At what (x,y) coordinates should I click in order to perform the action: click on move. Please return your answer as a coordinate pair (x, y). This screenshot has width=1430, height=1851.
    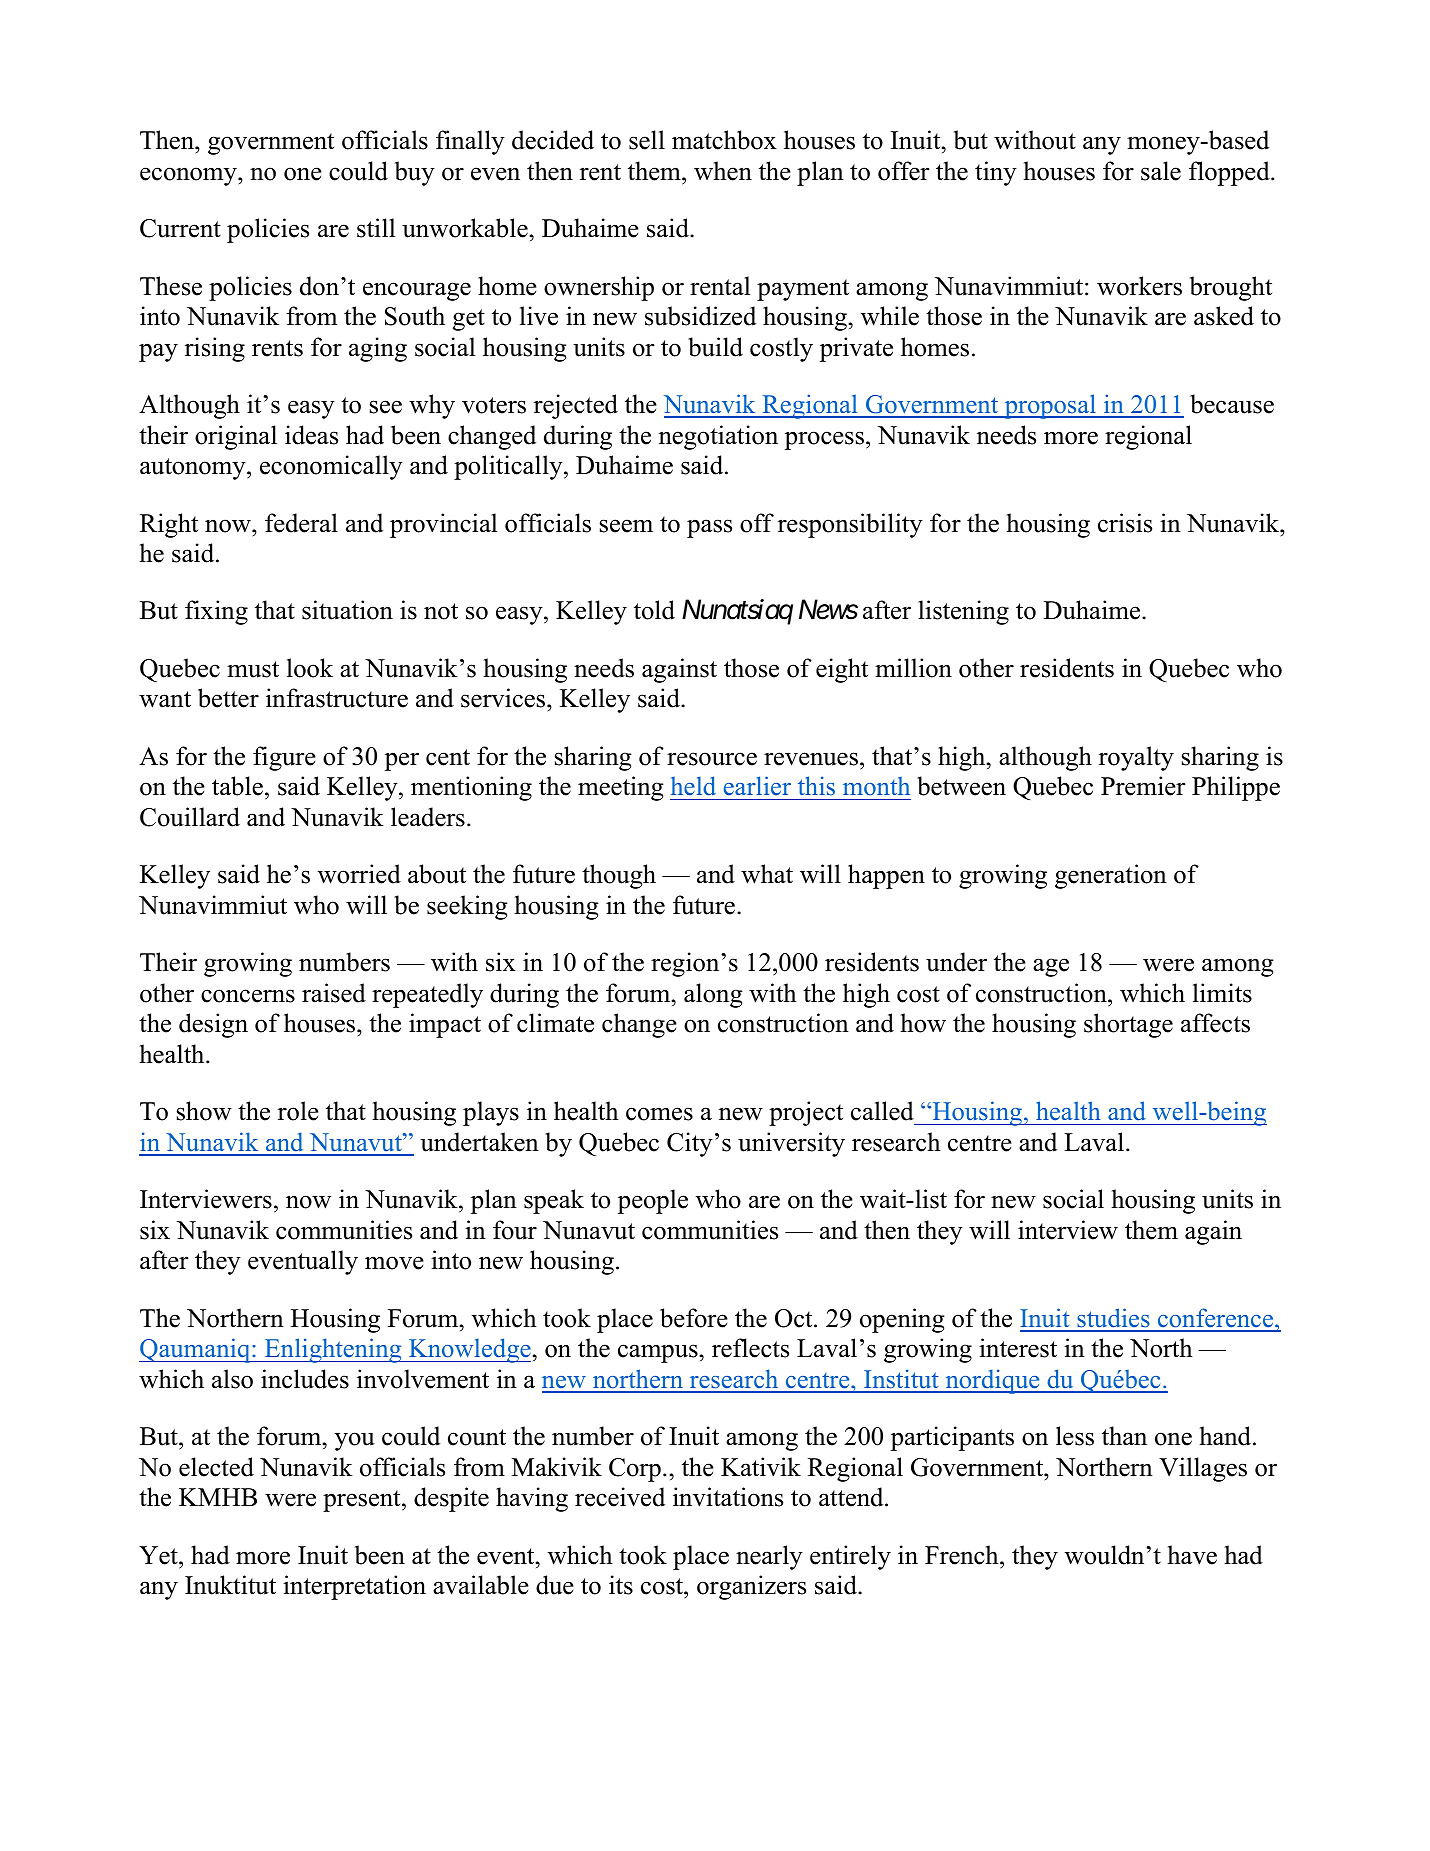
    Looking at the image, I should click on (394, 1263).
